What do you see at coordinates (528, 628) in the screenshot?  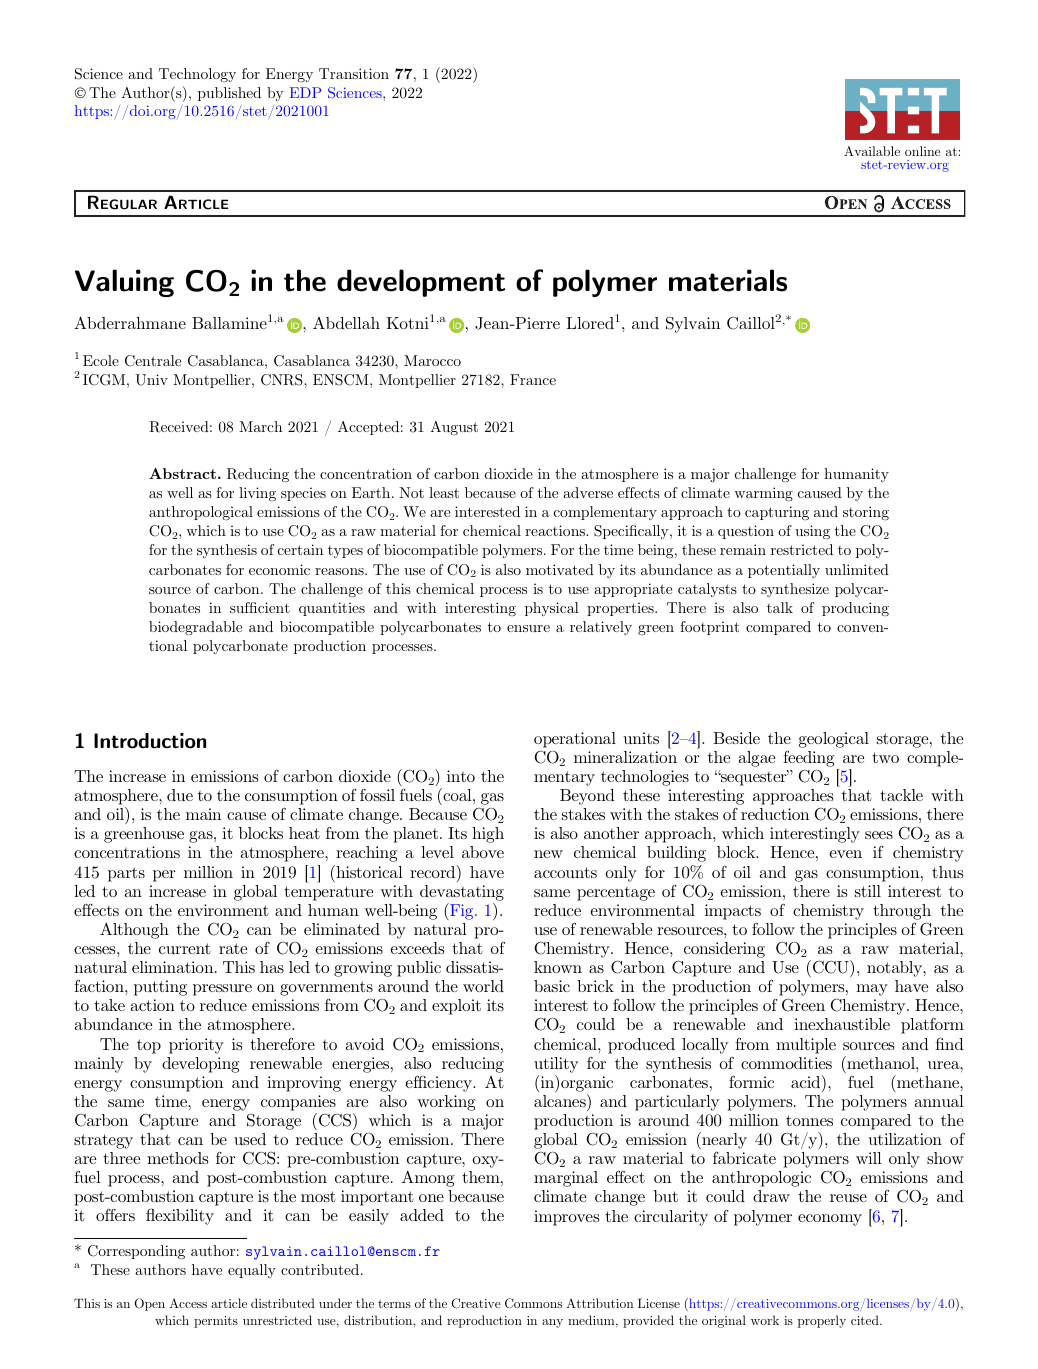 I see `ensure` at bounding box center [528, 628].
